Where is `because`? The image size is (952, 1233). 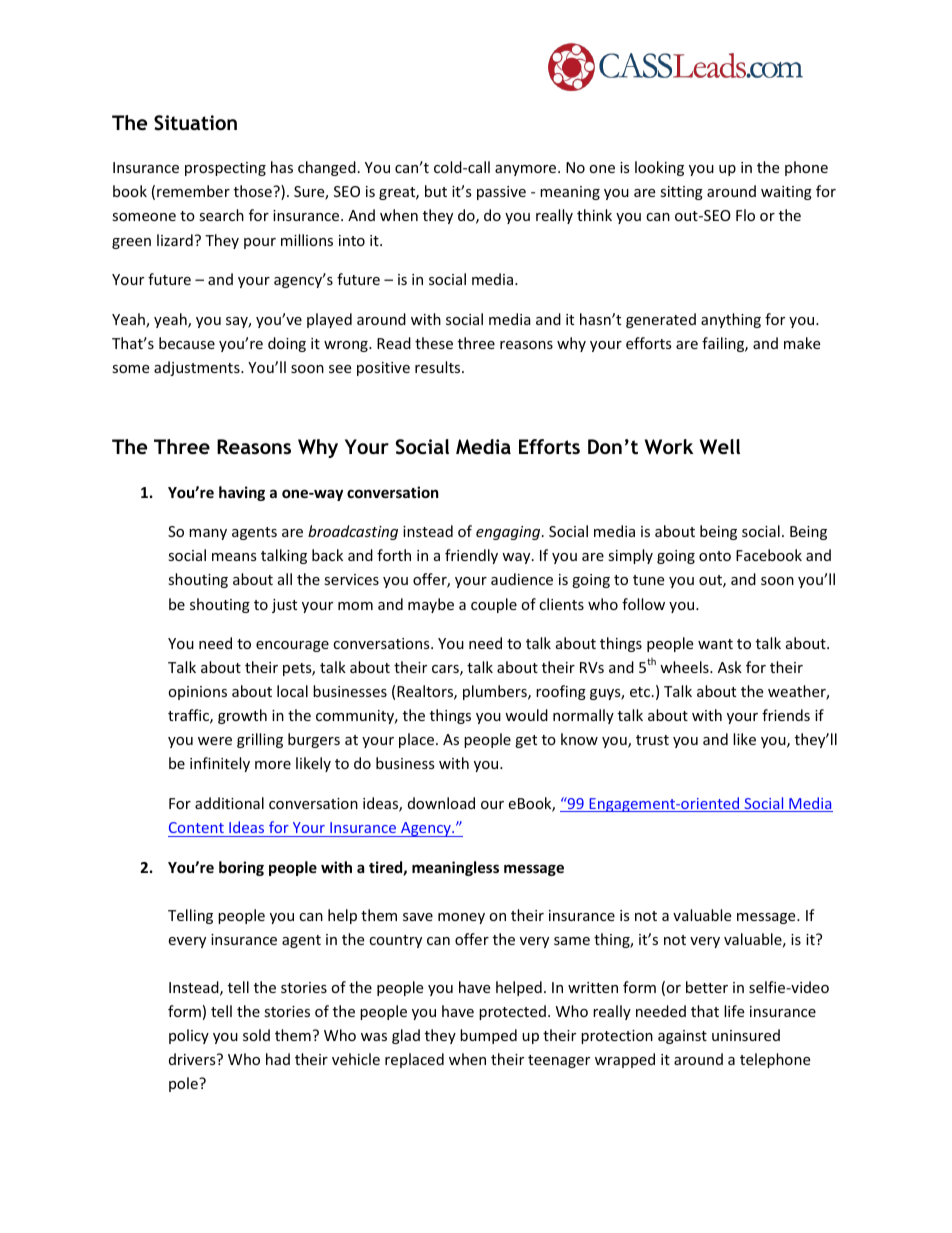
because is located at coordinates (187, 343).
